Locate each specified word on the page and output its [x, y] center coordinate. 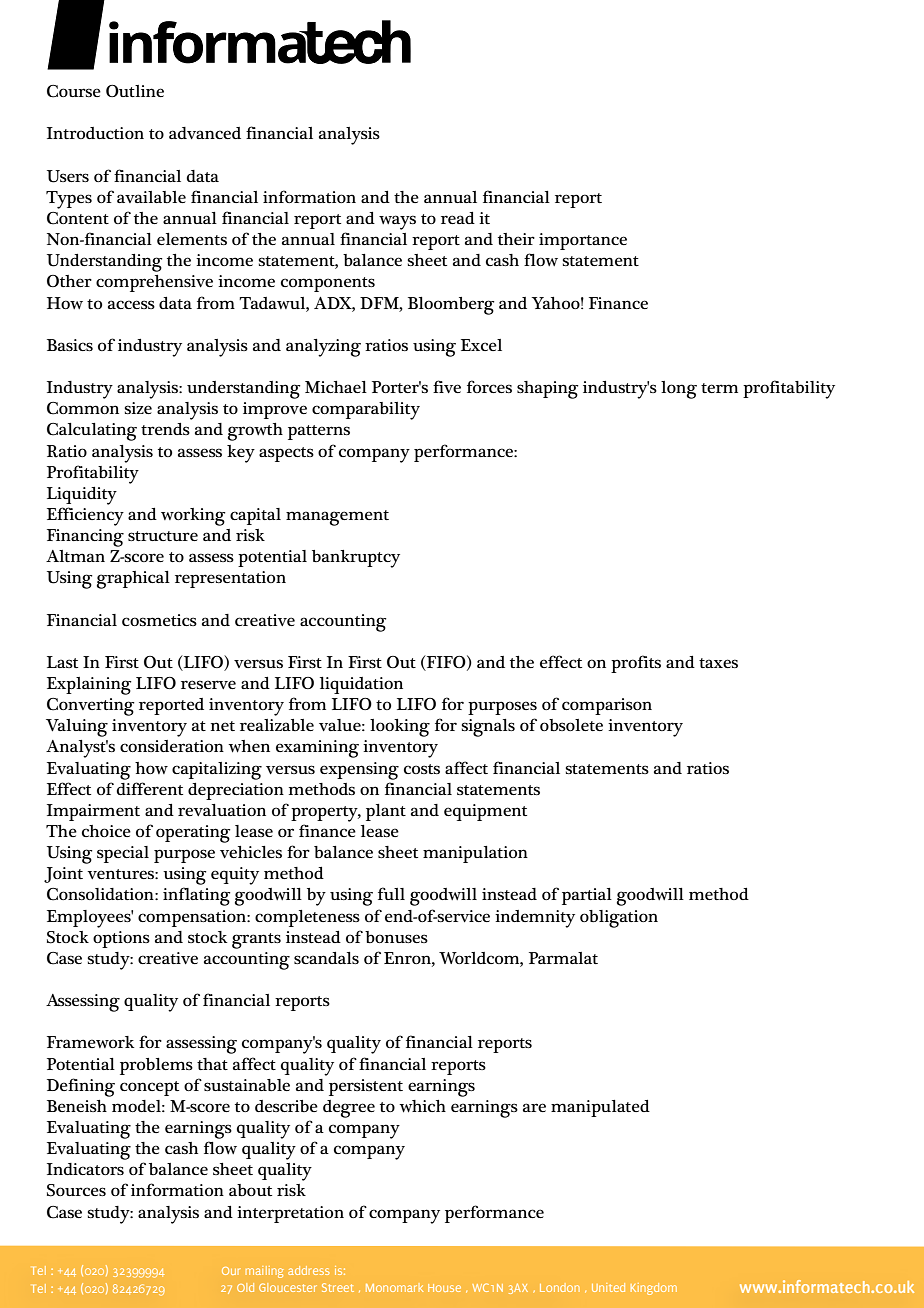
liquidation [361, 685]
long [679, 390]
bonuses [396, 937]
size [138, 408]
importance [583, 241]
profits [636, 664]
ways [397, 222]
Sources [76, 1190]
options [121, 939]
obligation [619, 919]
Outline [135, 91]
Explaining [89, 686]
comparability [366, 411]
